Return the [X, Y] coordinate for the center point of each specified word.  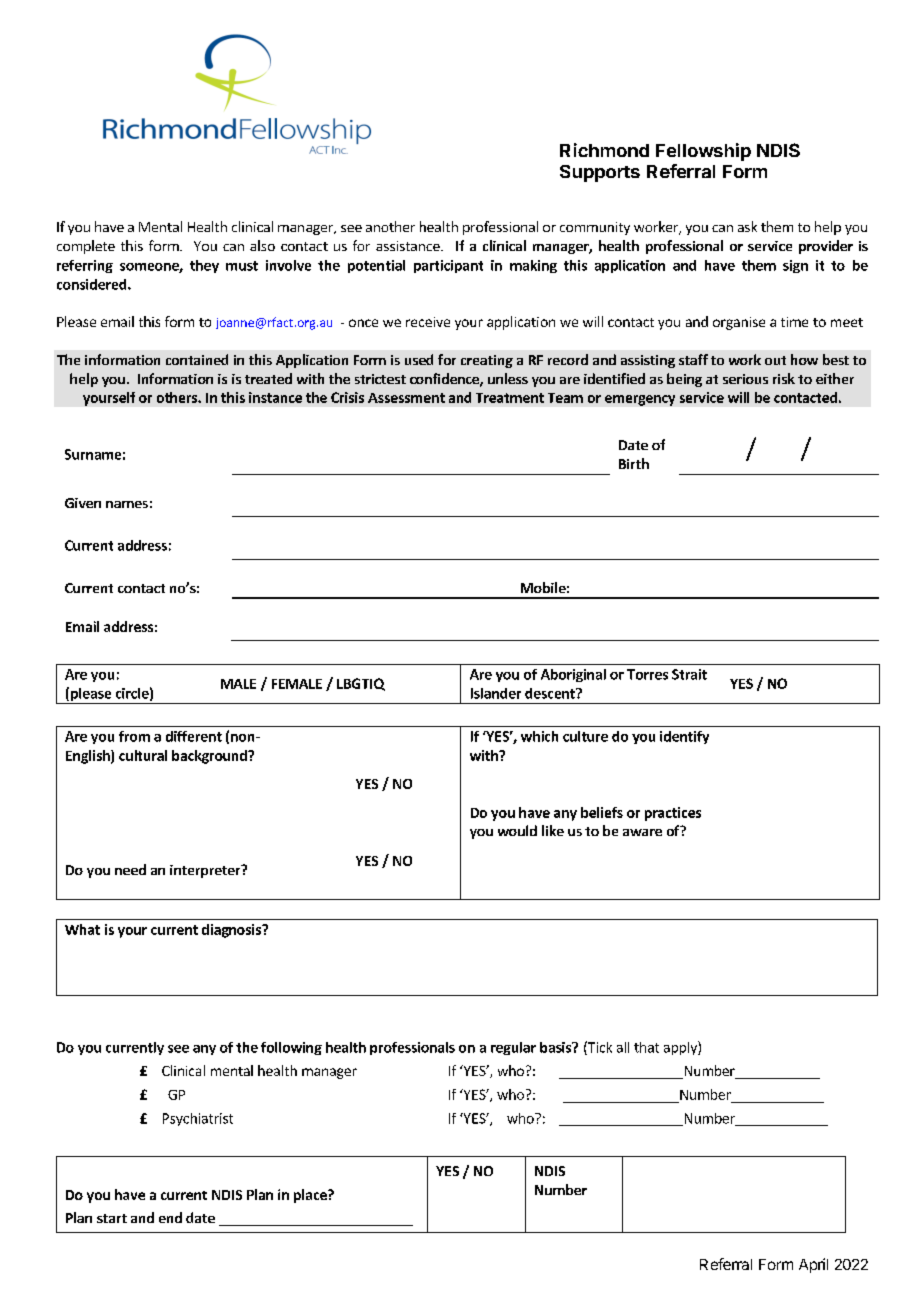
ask [747, 226]
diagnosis [232, 931]
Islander [496, 693]
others [178, 397]
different [194, 736]
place [311, 1196]
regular [513, 1048]
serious [745, 379]
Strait [689, 674]
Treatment [510, 398]
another [390, 226]
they [204, 266]
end [170, 1217]
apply [681, 1048]
